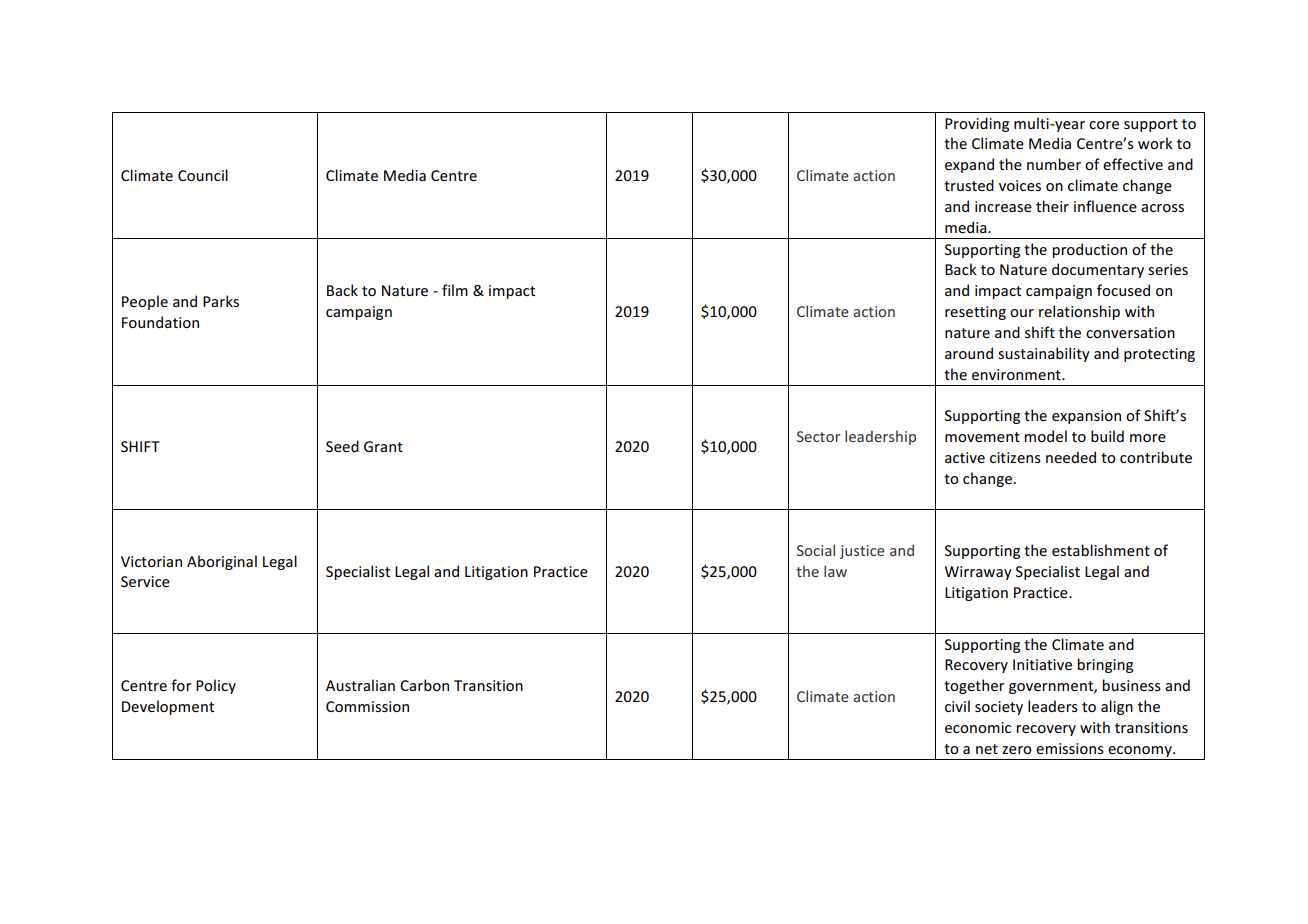 Image resolution: width=1308 pixels, height=924 pixels. I want to click on our, so click(1022, 313).
